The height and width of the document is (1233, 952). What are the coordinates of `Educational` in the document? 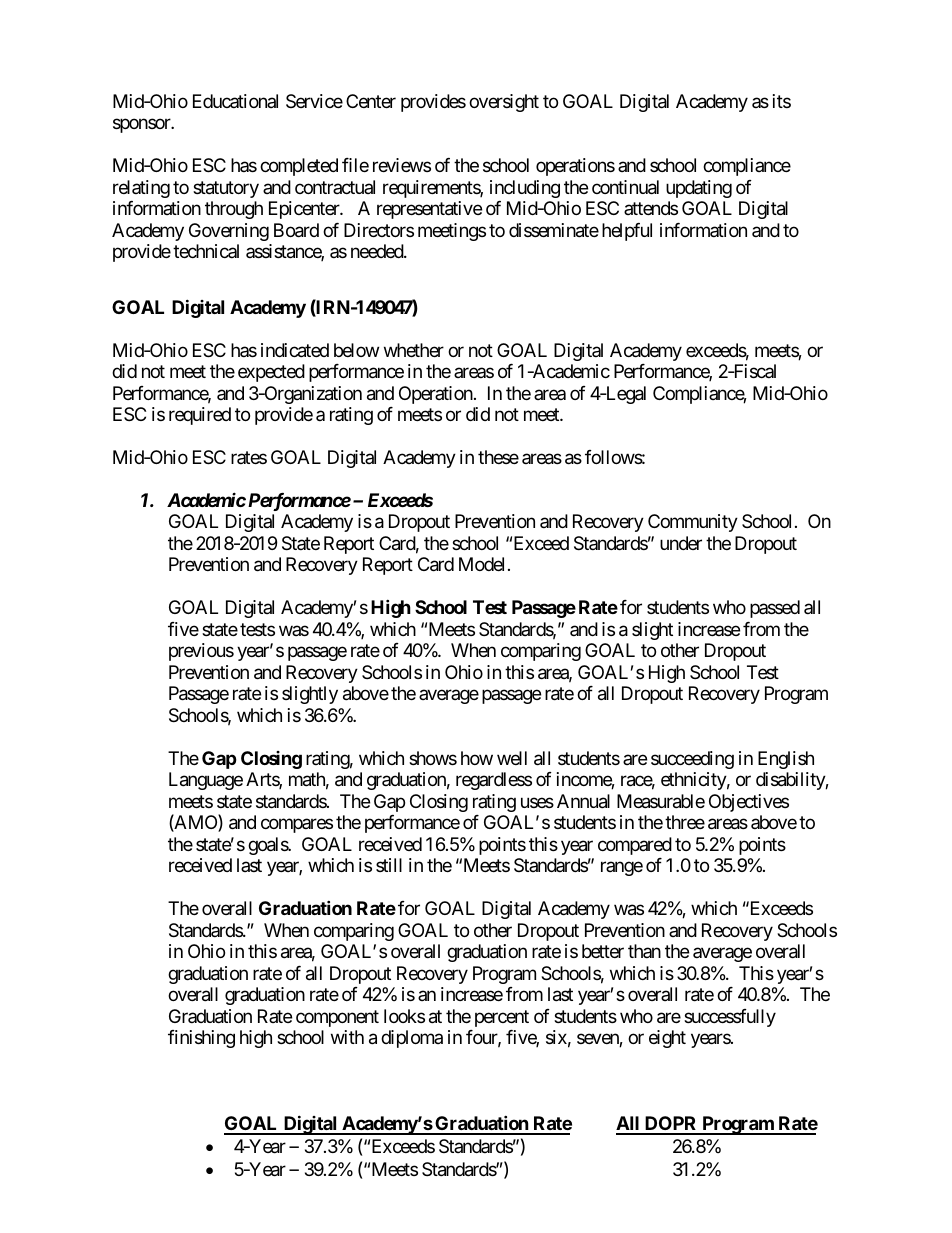 It's located at (235, 101).
